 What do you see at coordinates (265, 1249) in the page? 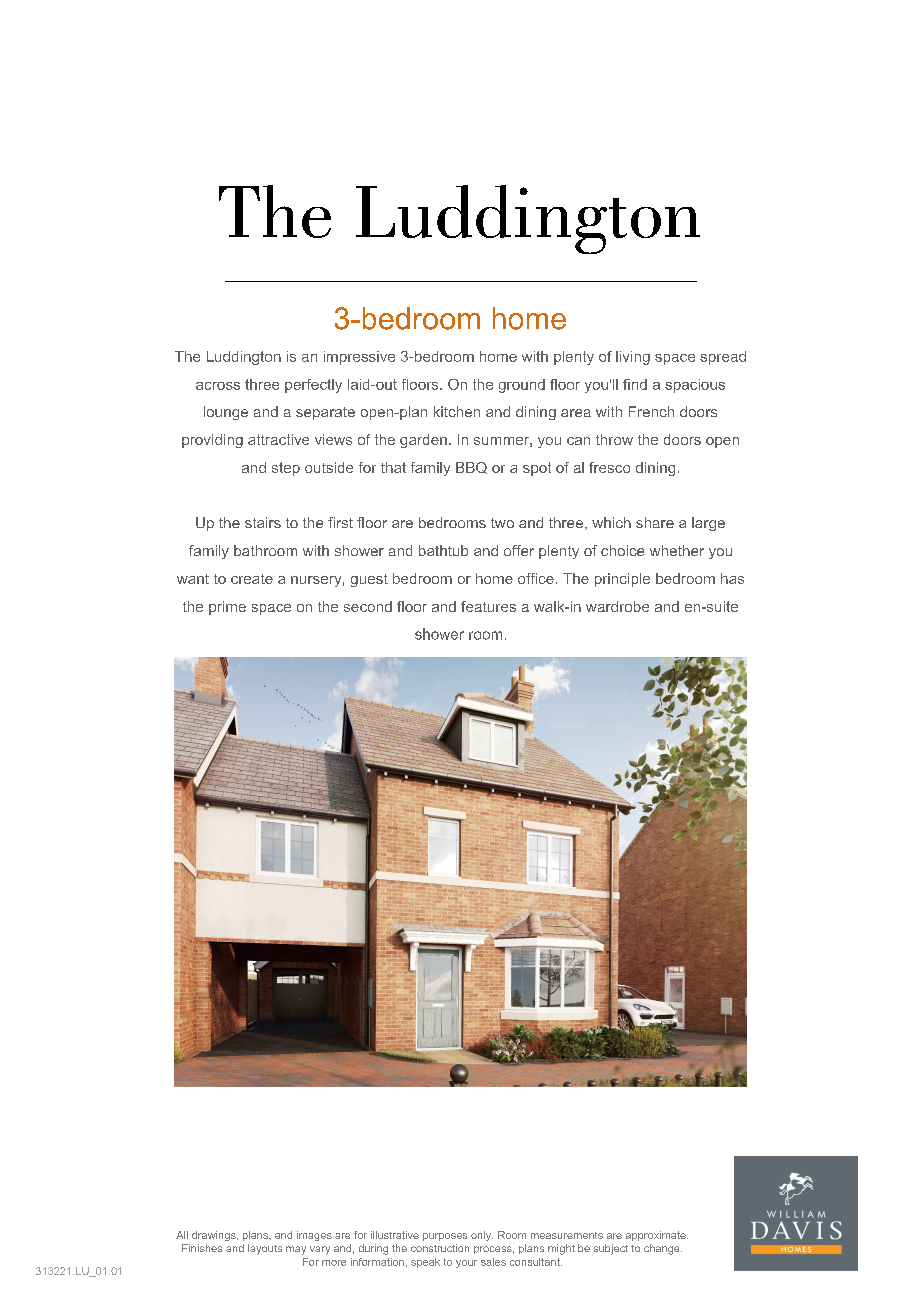
I see `layouts` at bounding box center [265, 1249].
